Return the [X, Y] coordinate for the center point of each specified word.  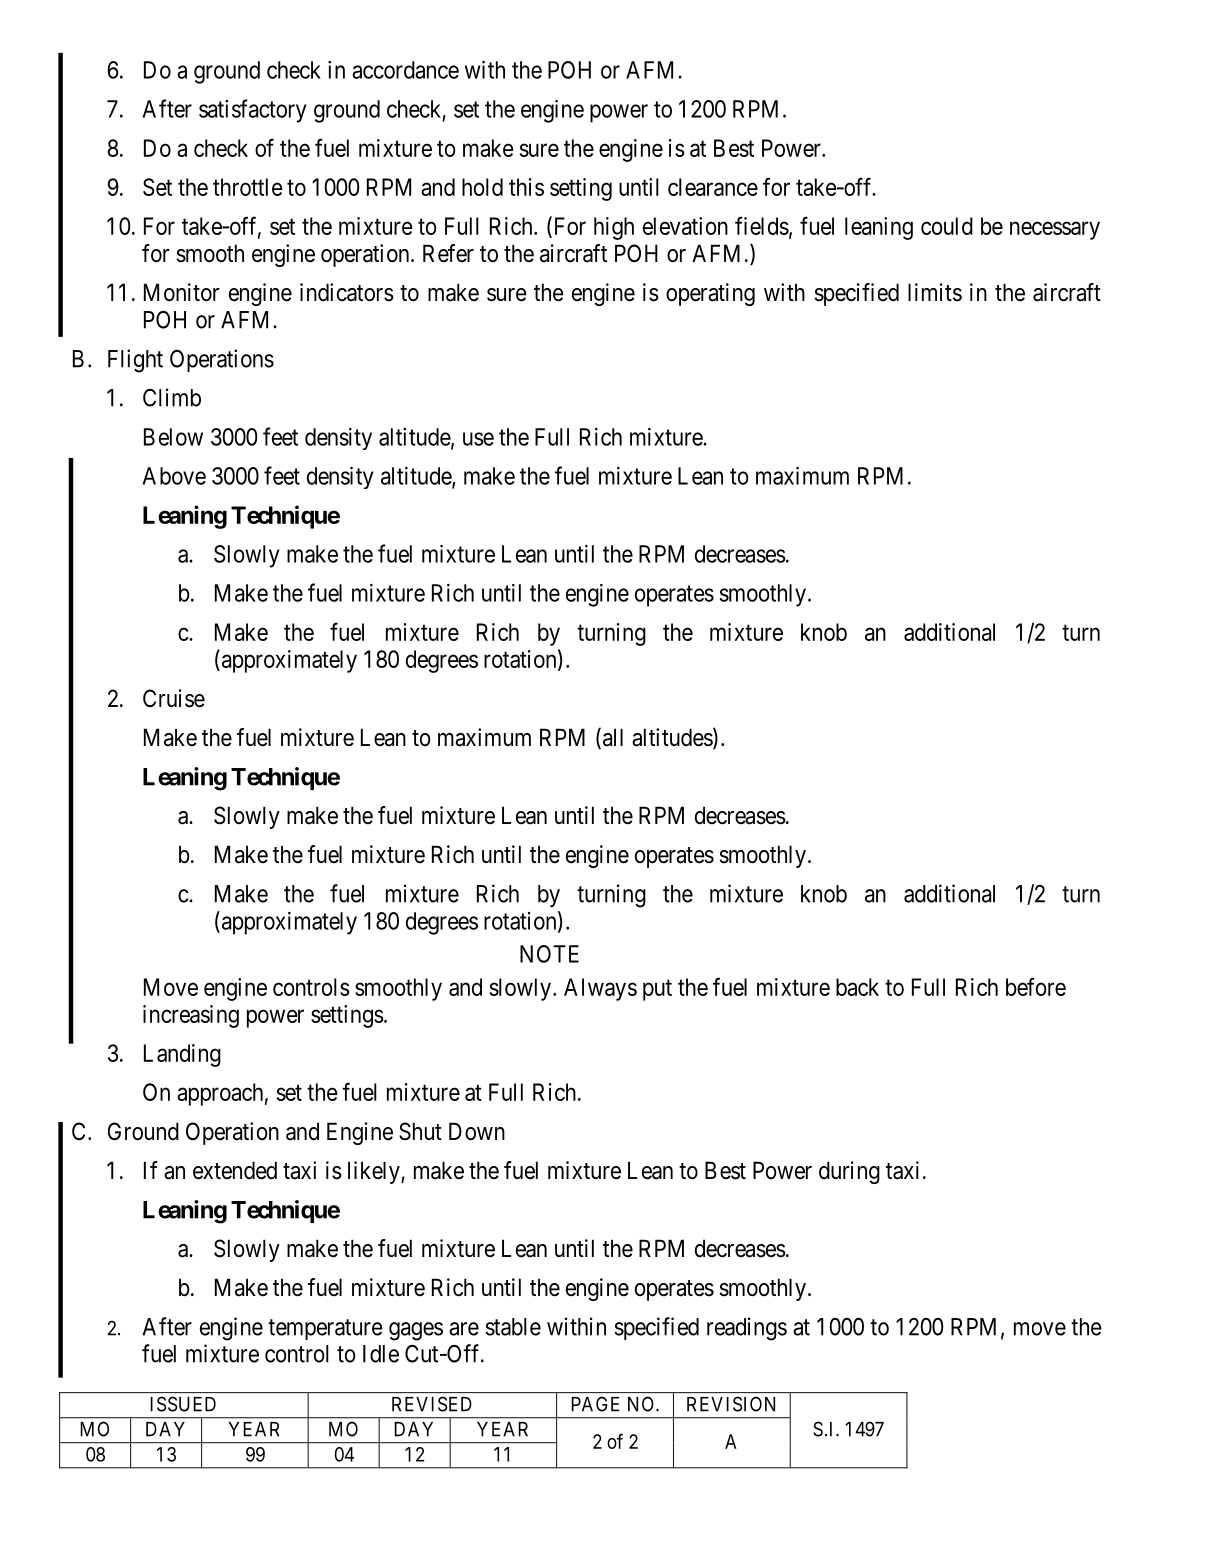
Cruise [174, 698]
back [857, 987]
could [947, 226]
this [526, 187]
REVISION [731, 1404]
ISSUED [183, 1404]
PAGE [595, 1404]
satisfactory [252, 111]
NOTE [549, 954]
